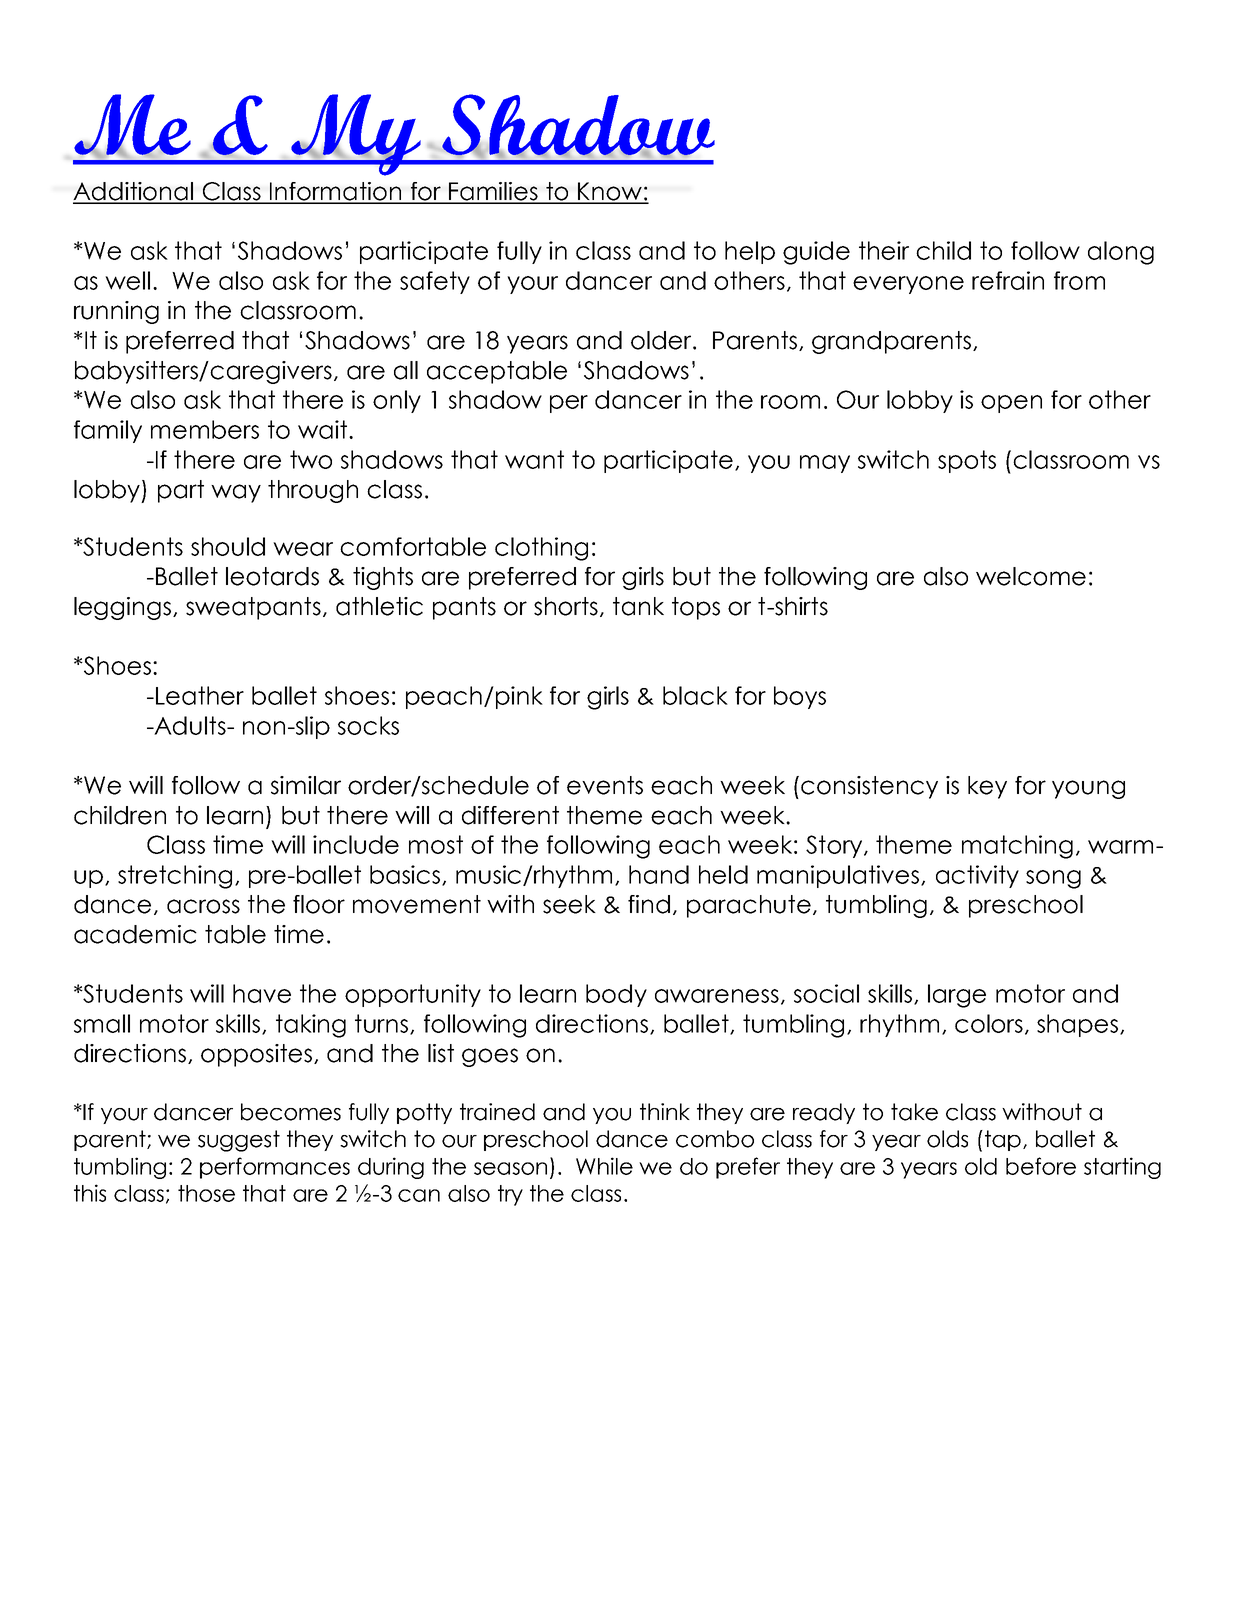 Image resolution: width=1241 pixels, height=1605 pixels. What do you see at coordinates (205, 429) in the image?
I see `members` at bounding box center [205, 429].
